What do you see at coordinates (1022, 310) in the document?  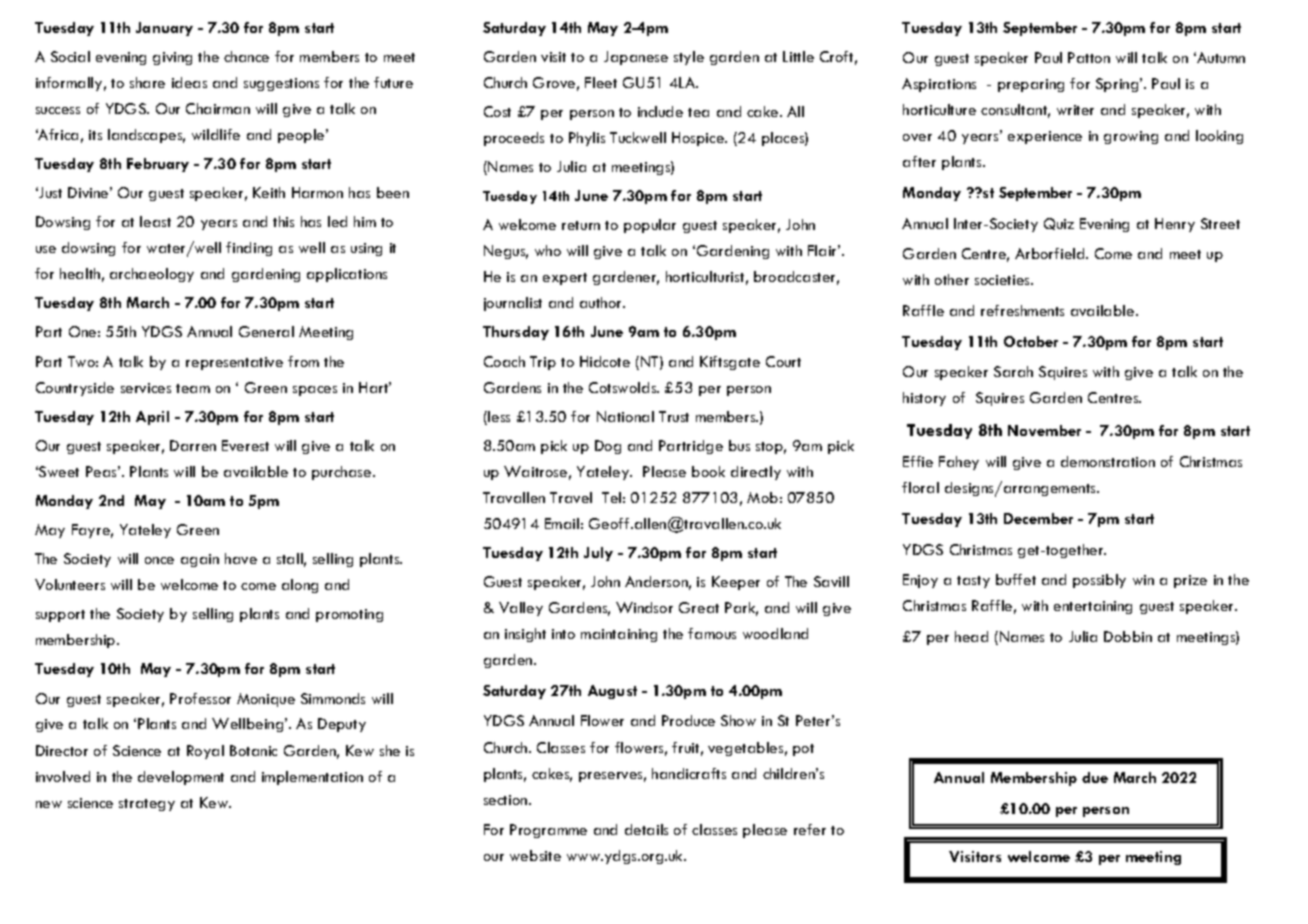 I see `refreshments` at bounding box center [1022, 310].
